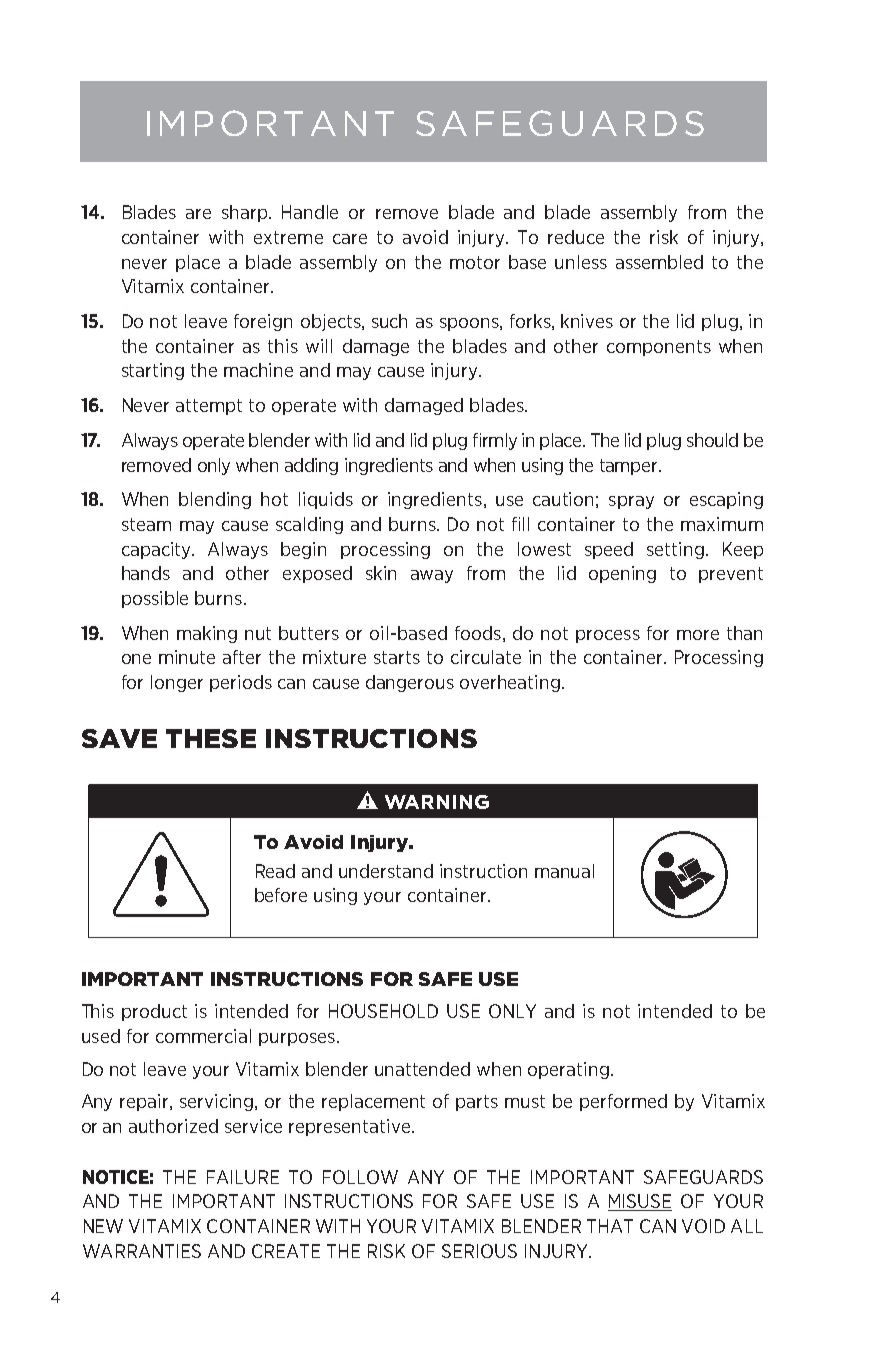 The image size is (887, 1372). Describe the element at coordinates (659, 262) in the page. I see `assembled` at that location.
